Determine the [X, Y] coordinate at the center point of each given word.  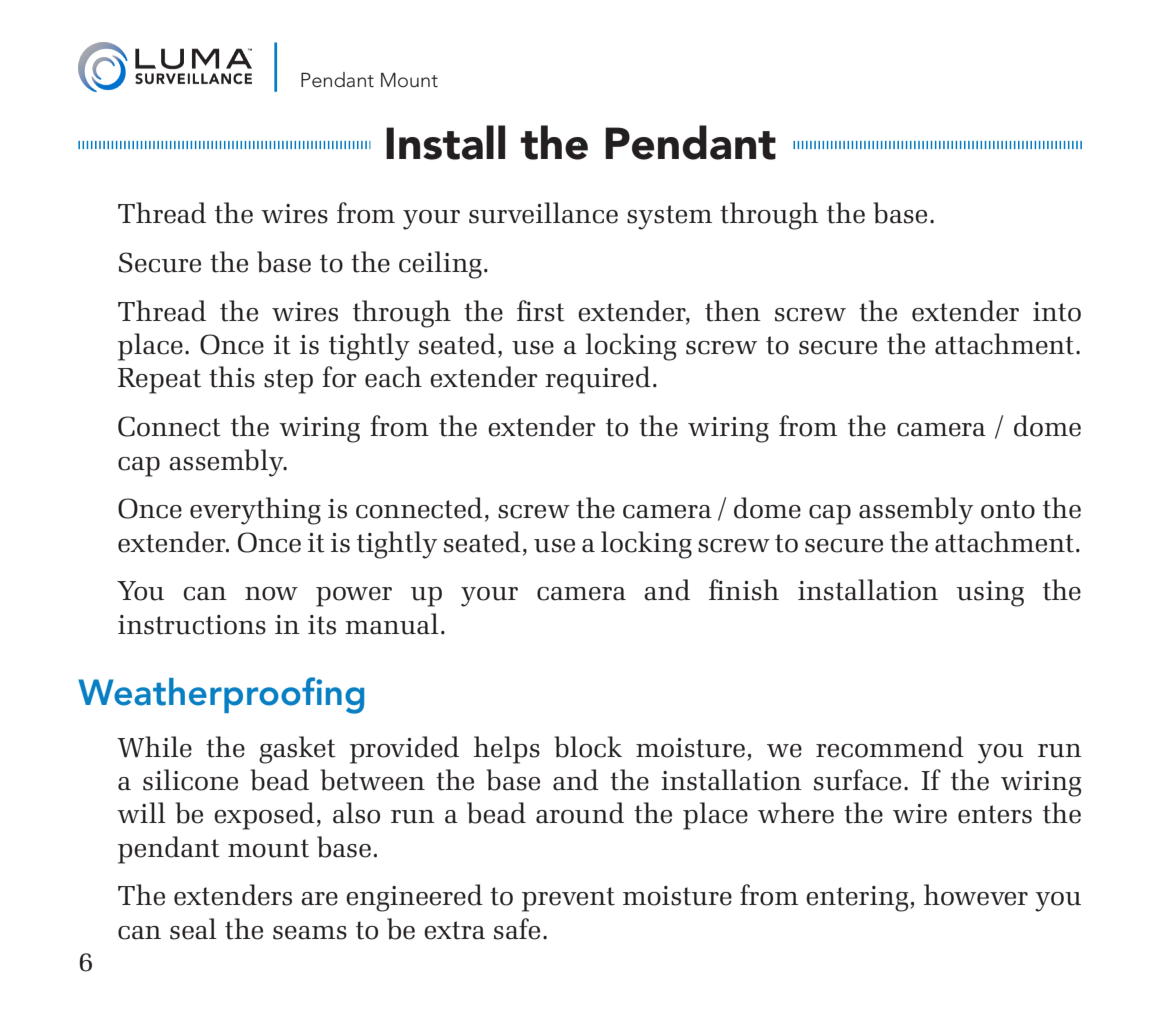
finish [744, 590]
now [271, 594]
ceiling [440, 265]
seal [193, 929]
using [990, 594]
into [1057, 312]
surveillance [543, 213]
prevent [568, 899]
